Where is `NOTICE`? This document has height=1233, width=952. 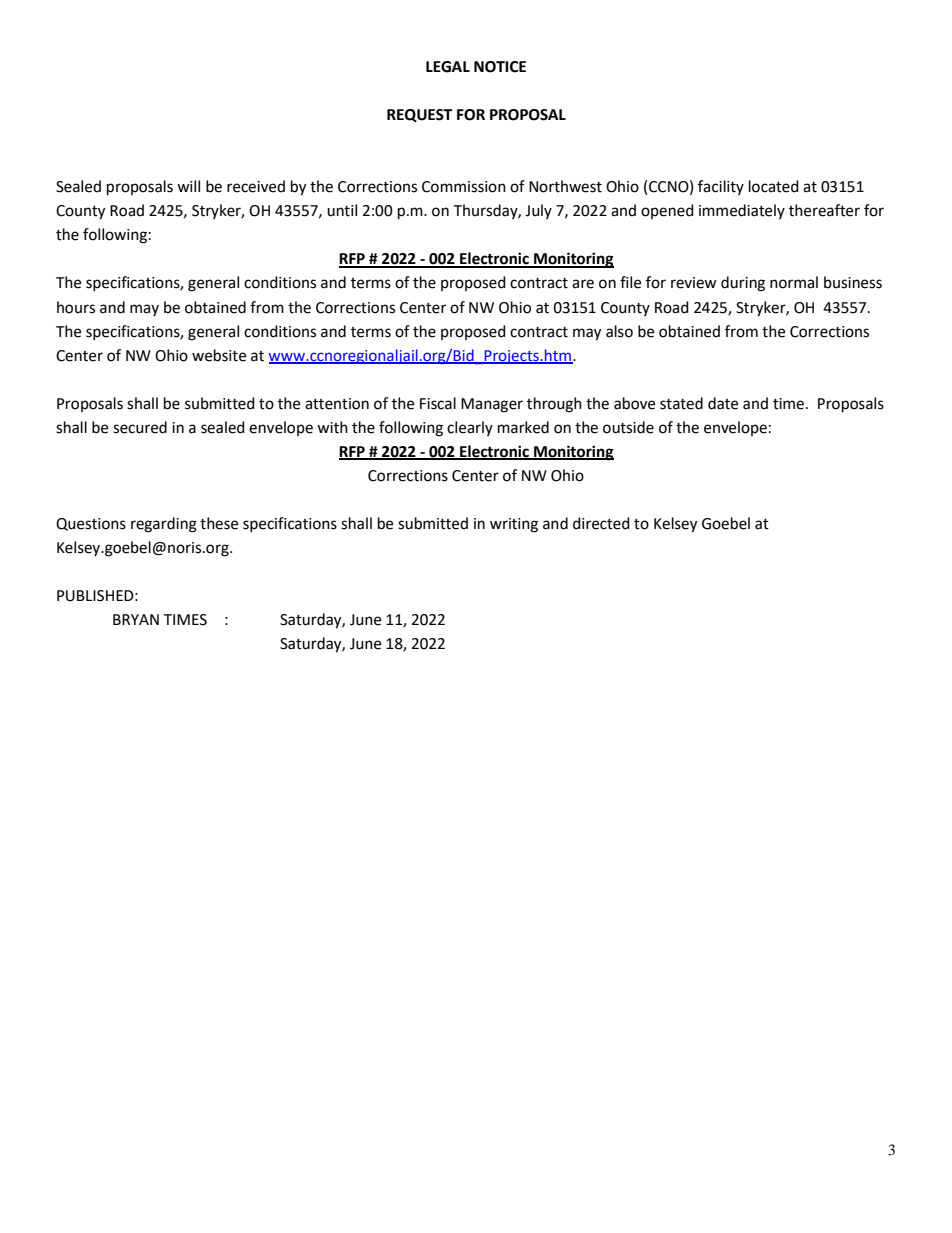 NOTICE is located at coordinates (500, 67).
